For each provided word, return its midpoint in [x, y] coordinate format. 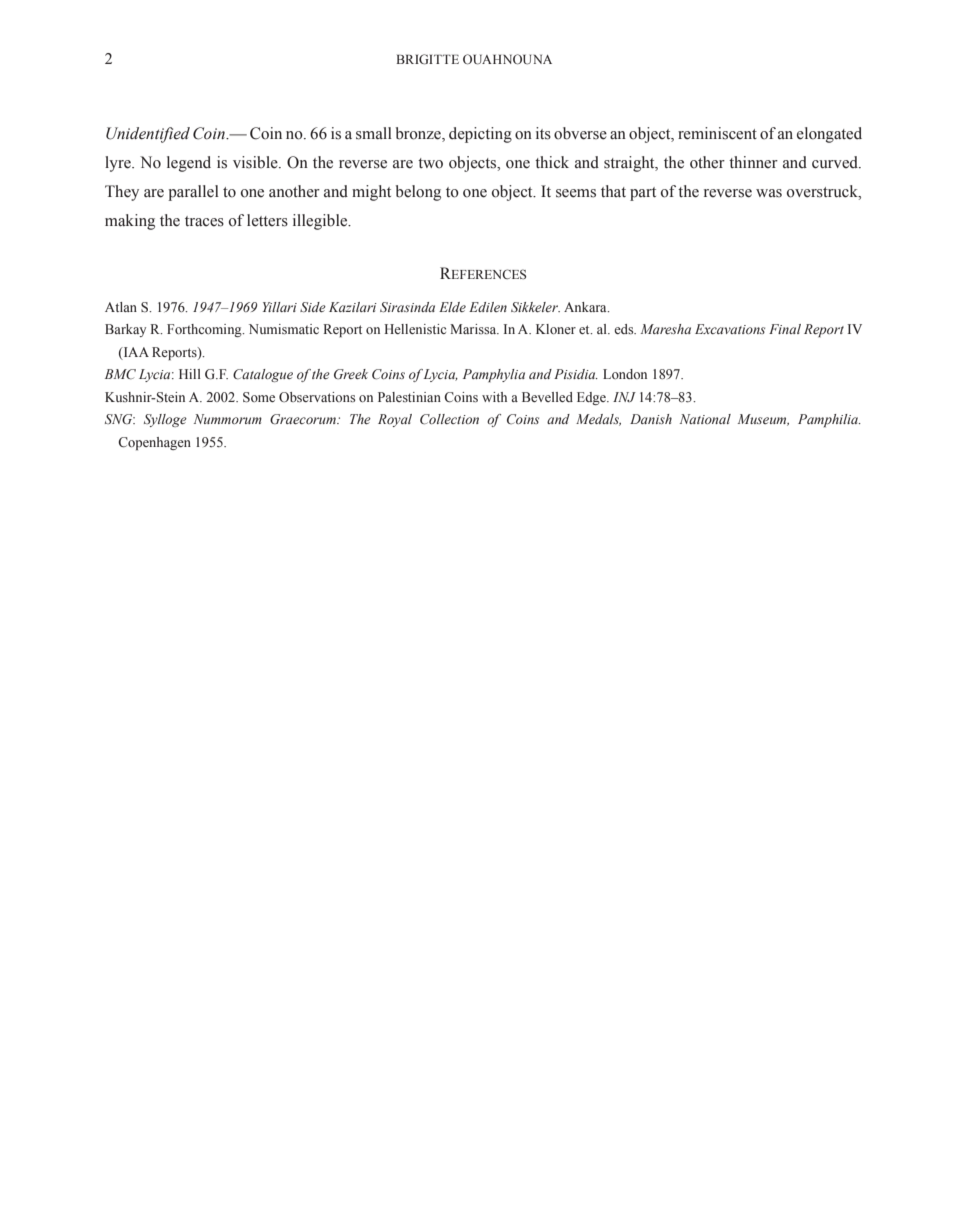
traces [204, 221]
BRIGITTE [427, 59]
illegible [321, 222]
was [769, 193]
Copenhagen [154, 443]
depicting [480, 135]
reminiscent [717, 133]
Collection [449, 419]
